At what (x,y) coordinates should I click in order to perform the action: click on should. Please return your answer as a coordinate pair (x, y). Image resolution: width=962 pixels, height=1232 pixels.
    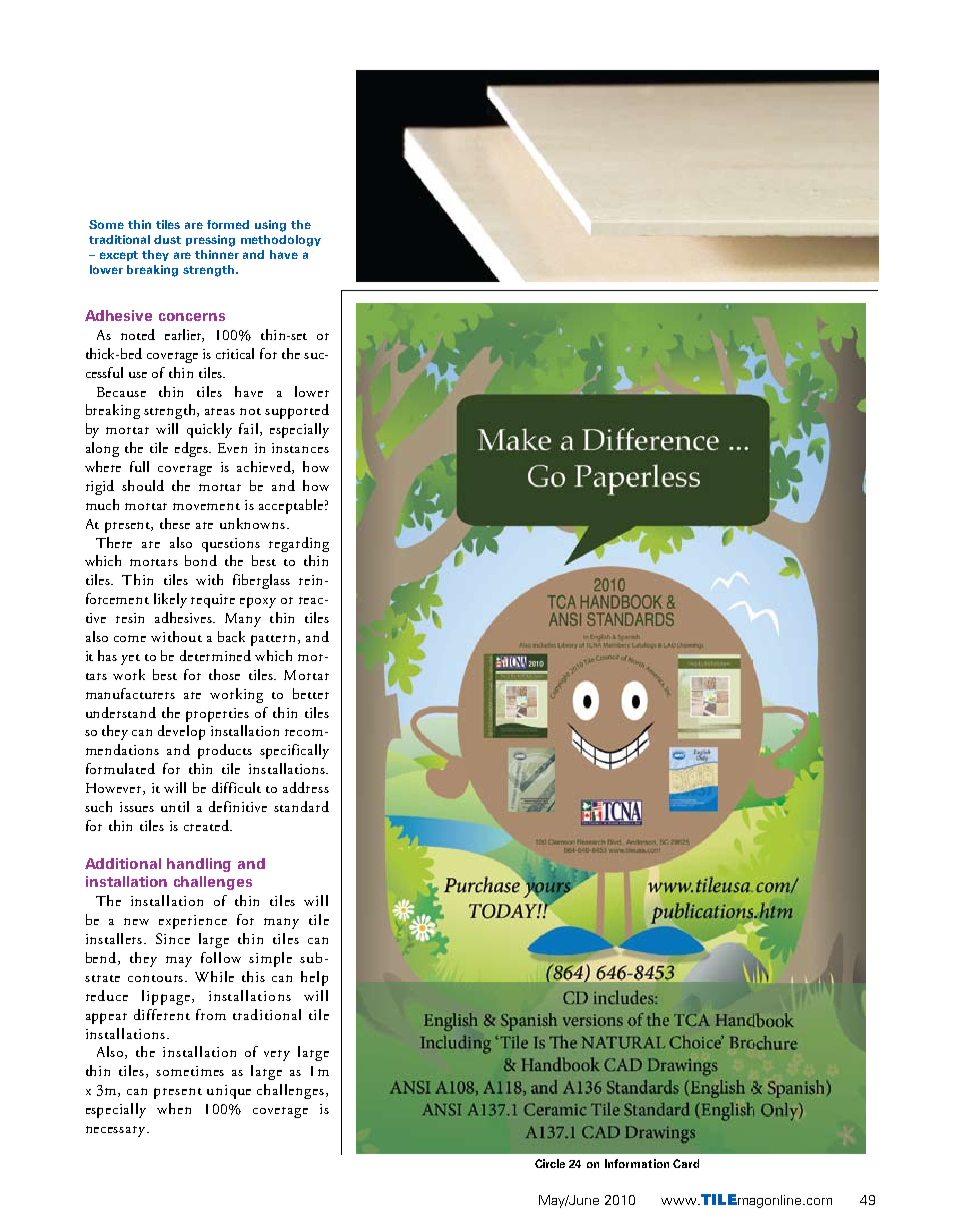
    Looking at the image, I should click on (143, 485).
